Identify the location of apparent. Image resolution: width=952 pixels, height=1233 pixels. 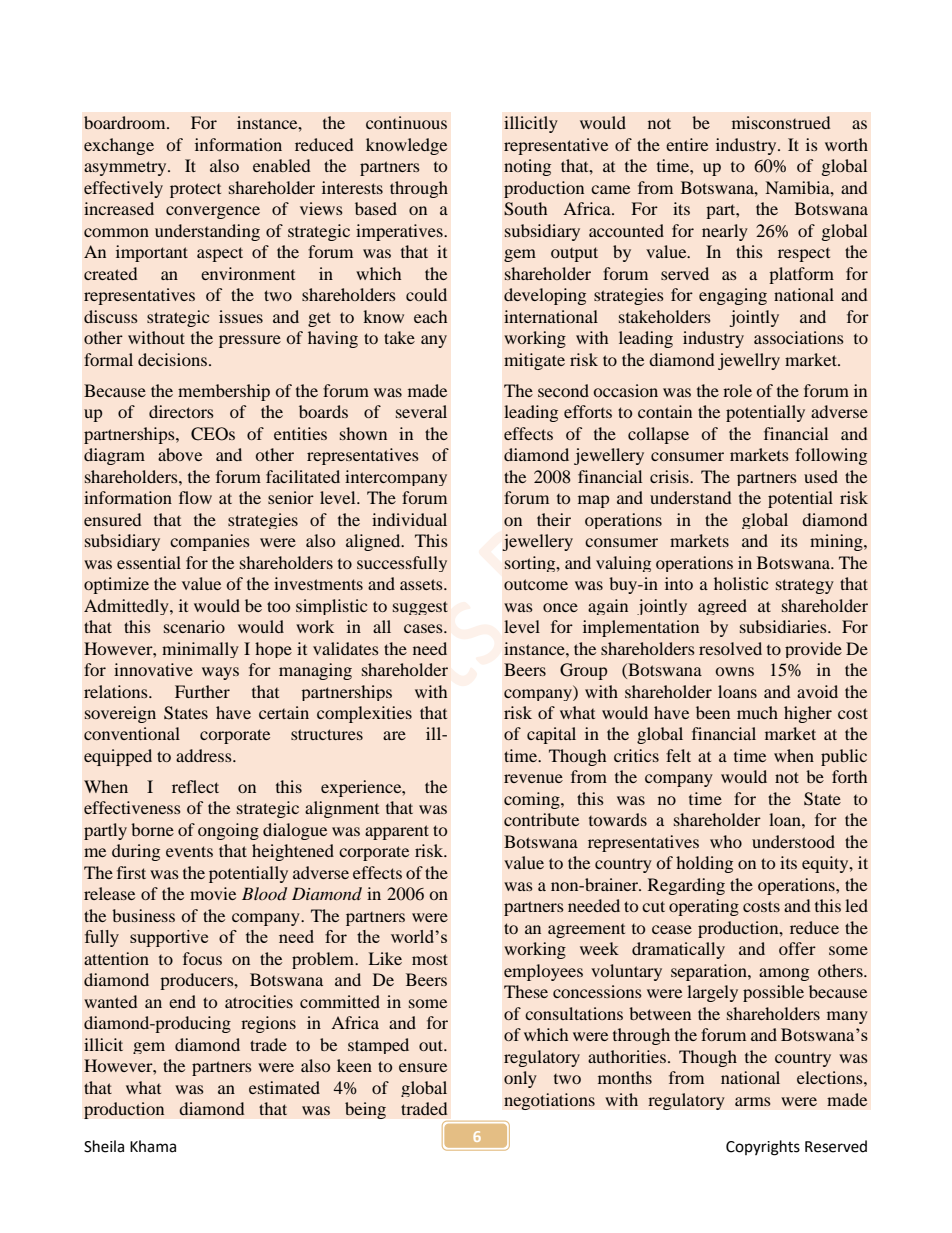
(397, 832).
